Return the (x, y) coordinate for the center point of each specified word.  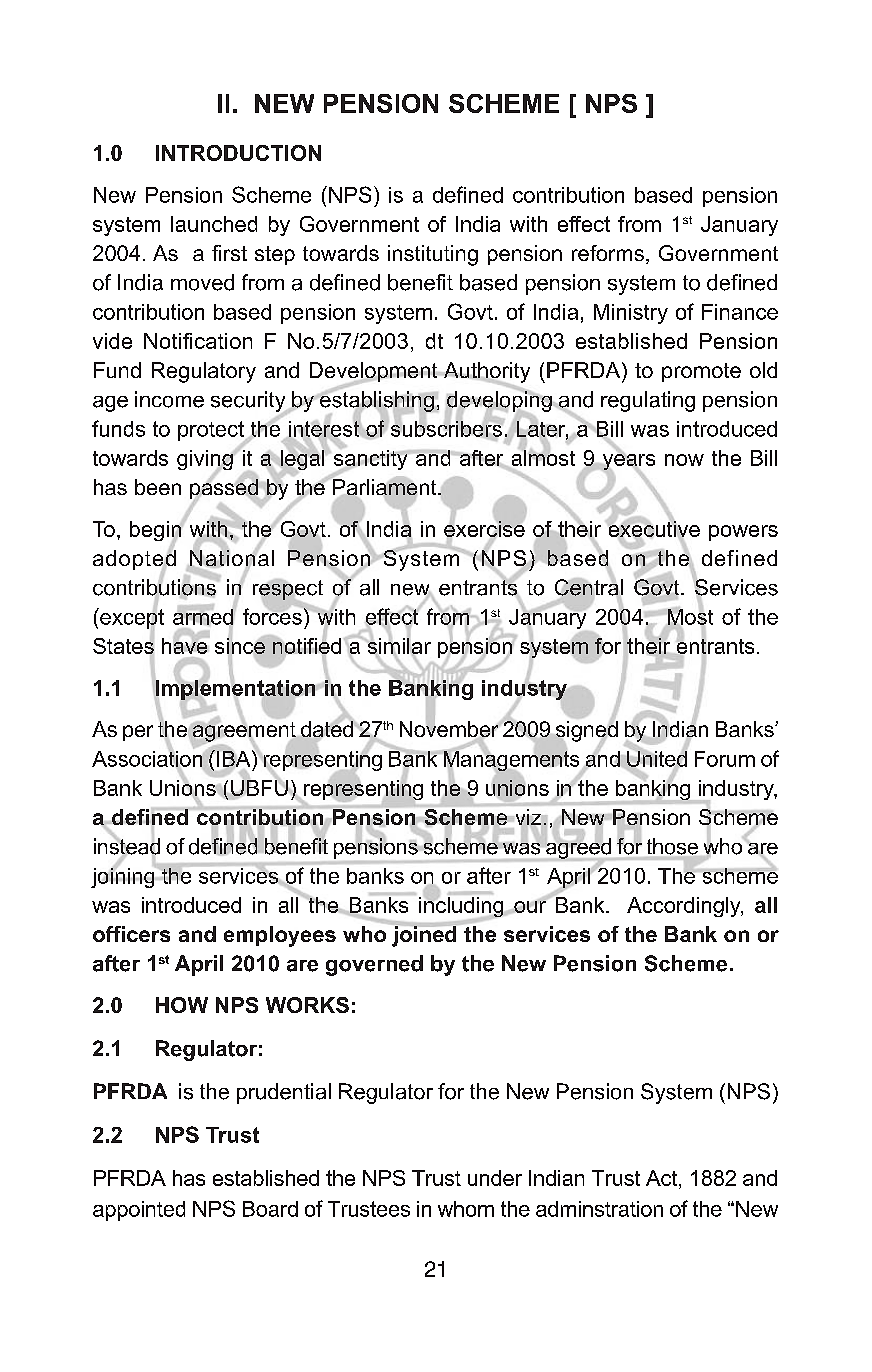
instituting (433, 255)
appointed (139, 1211)
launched (214, 224)
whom (466, 1209)
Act (663, 1179)
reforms (608, 253)
